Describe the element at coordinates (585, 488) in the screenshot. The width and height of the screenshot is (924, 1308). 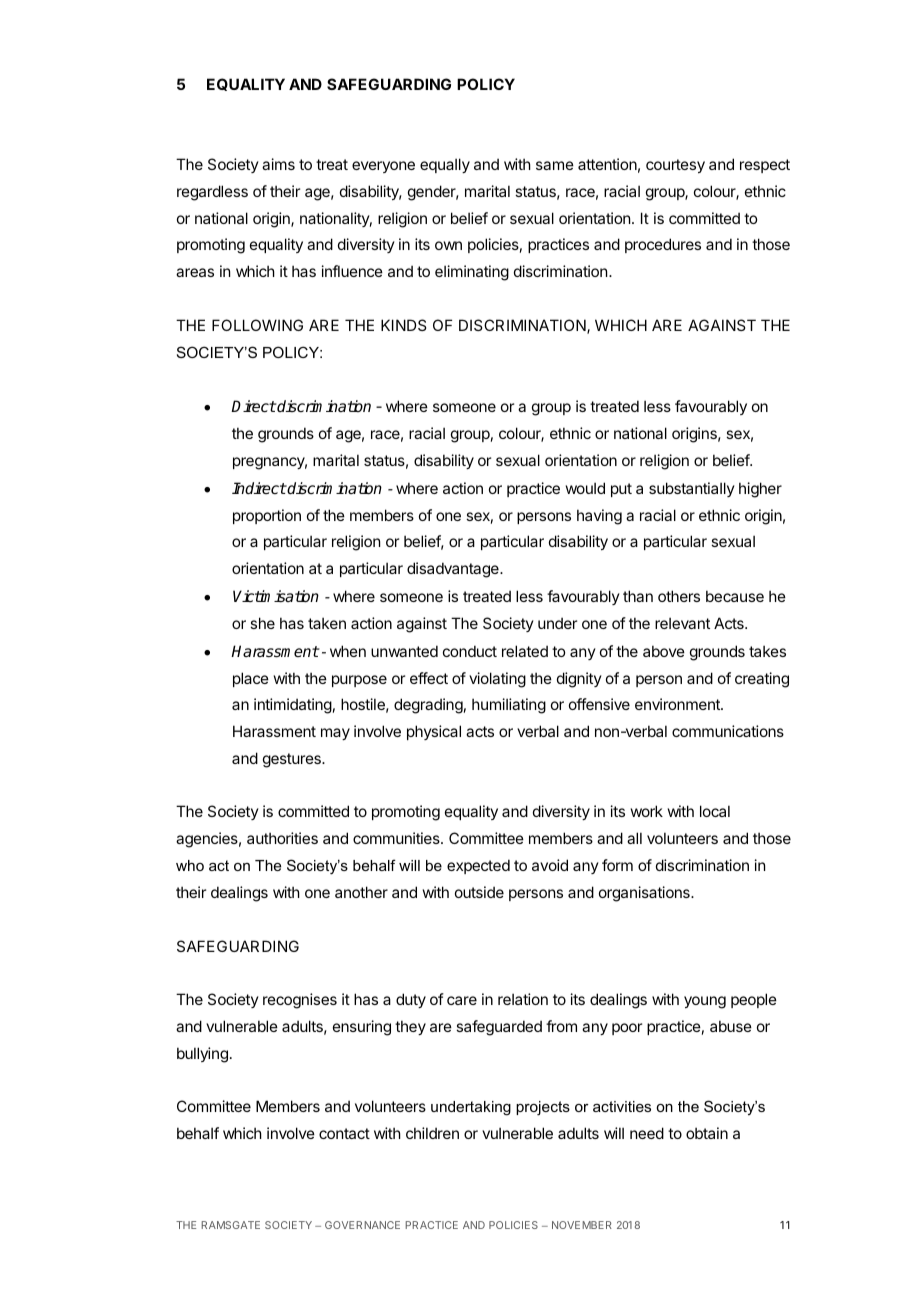
I see `would` at that location.
